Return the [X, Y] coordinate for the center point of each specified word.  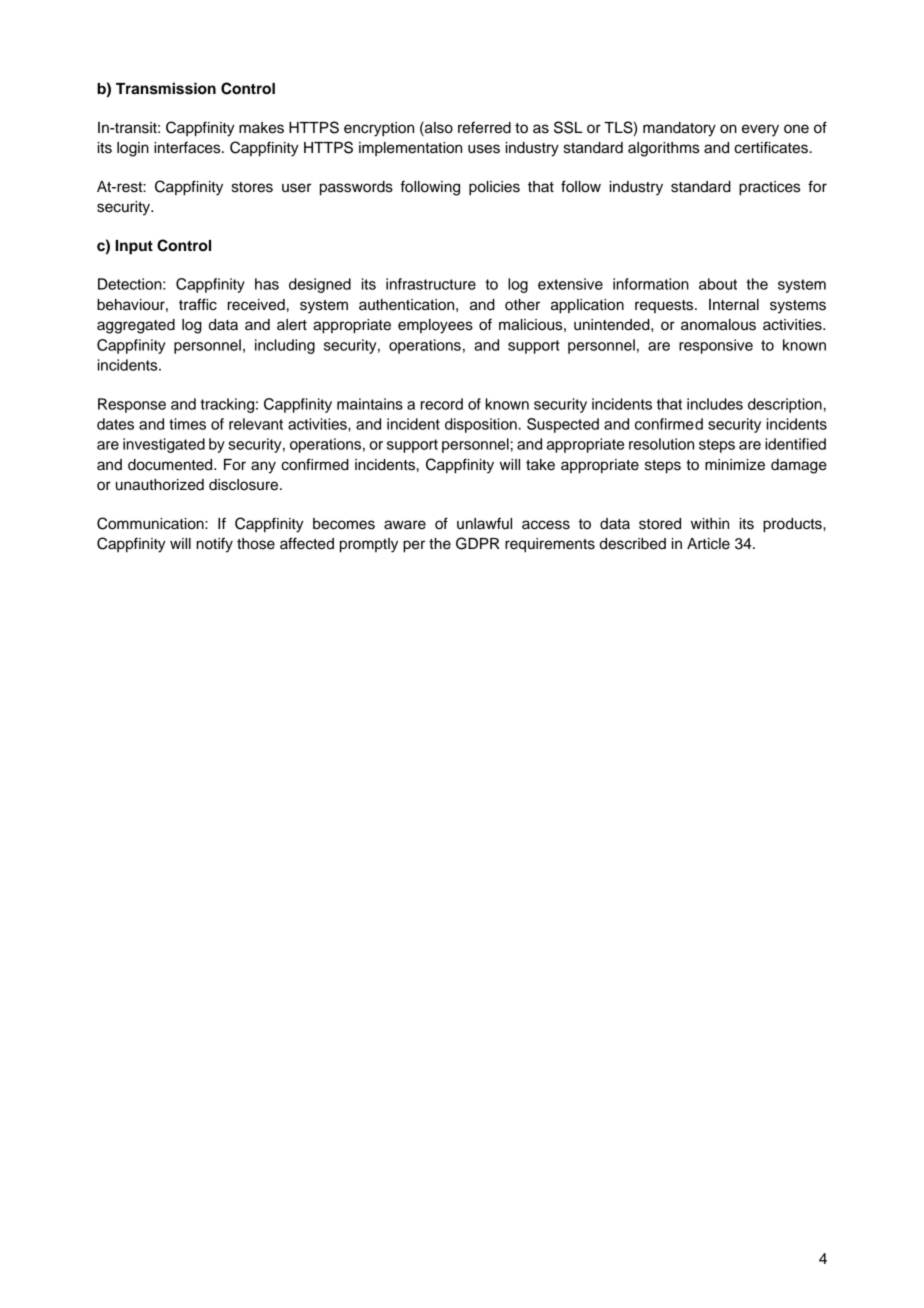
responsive [716, 346]
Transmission [166, 88]
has [267, 284]
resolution [661, 444]
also [438, 127]
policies [494, 188]
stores [252, 187]
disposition [481, 425]
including [285, 346]
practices [769, 188]
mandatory [679, 129]
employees [435, 326]
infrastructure [431, 284]
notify [215, 545]
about [718, 284]
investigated [164, 445]
